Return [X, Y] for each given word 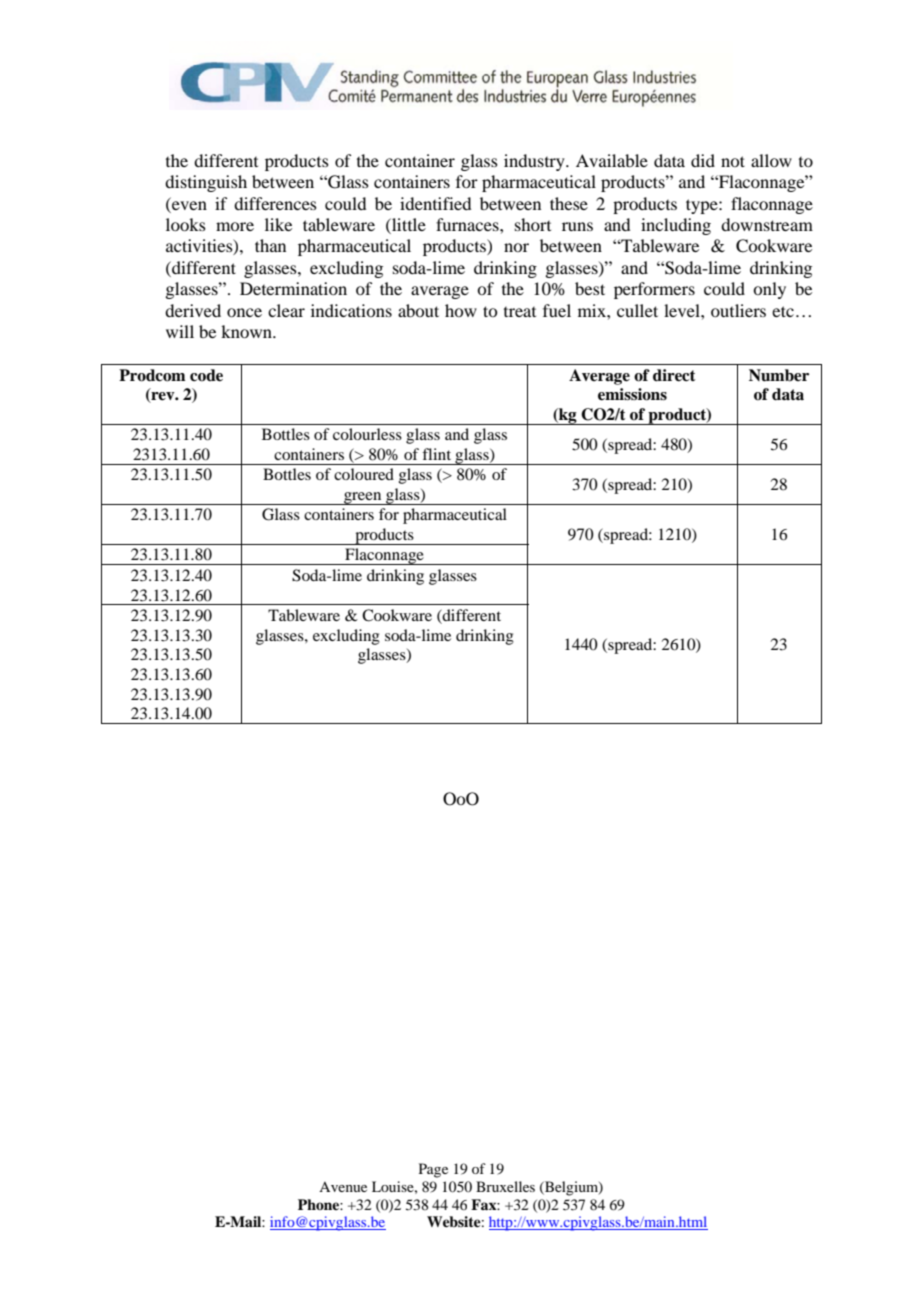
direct [674, 375]
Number [779, 375]
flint [436, 454]
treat [520, 312]
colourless [367, 434]
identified [435, 203]
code [206, 375]
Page [433, 1170]
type [703, 206]
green [363, 498]
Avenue [343, 1187]
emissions [632, 394]
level [683, 310]
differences [275, 203]
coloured [364, 474]
